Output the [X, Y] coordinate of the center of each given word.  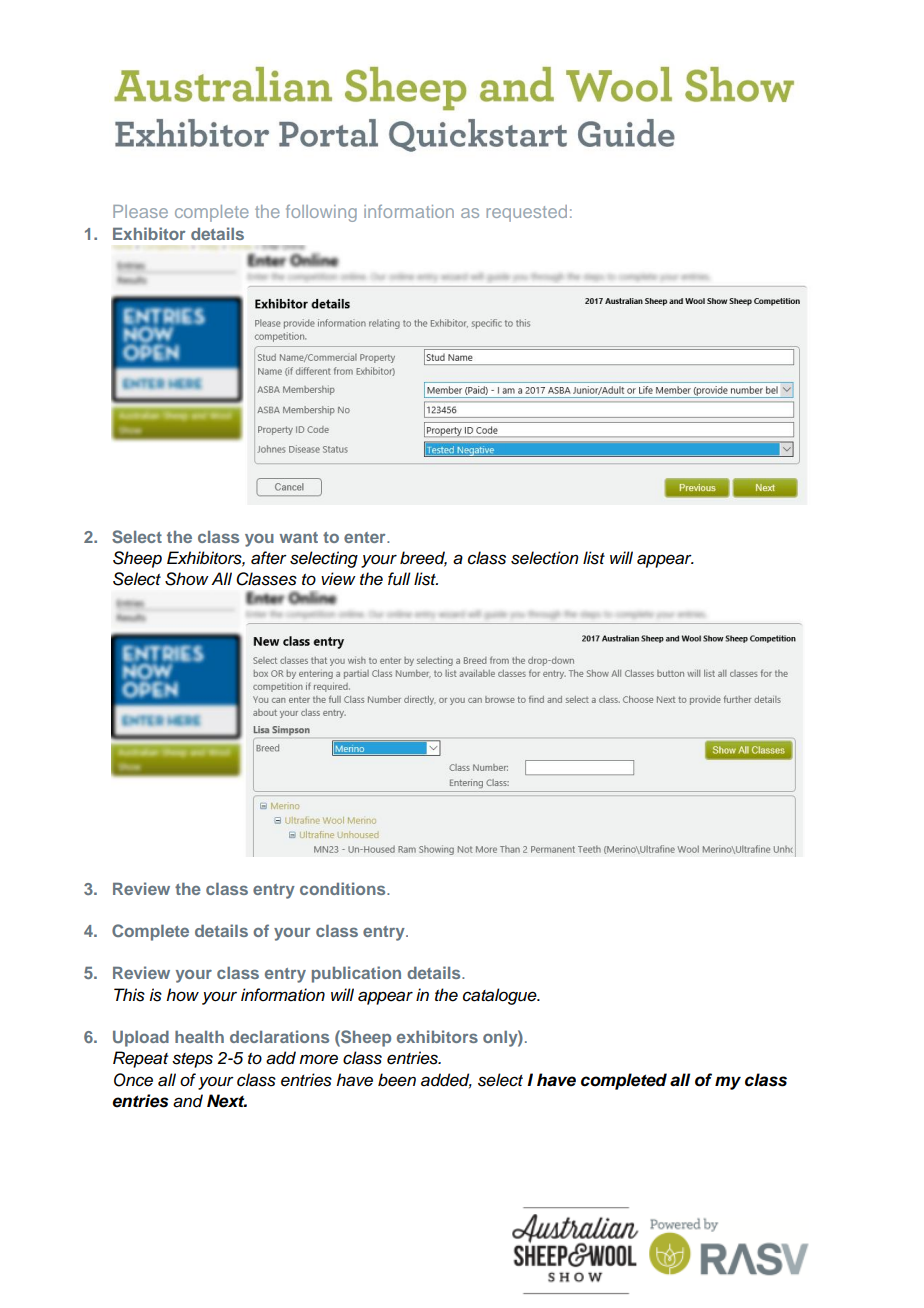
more [318, 1059]
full [399, 579]
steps [192, 1060]
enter [366, 537]
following [321, 213]
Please [140, 211]
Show [187, 579]
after [269, 558]
